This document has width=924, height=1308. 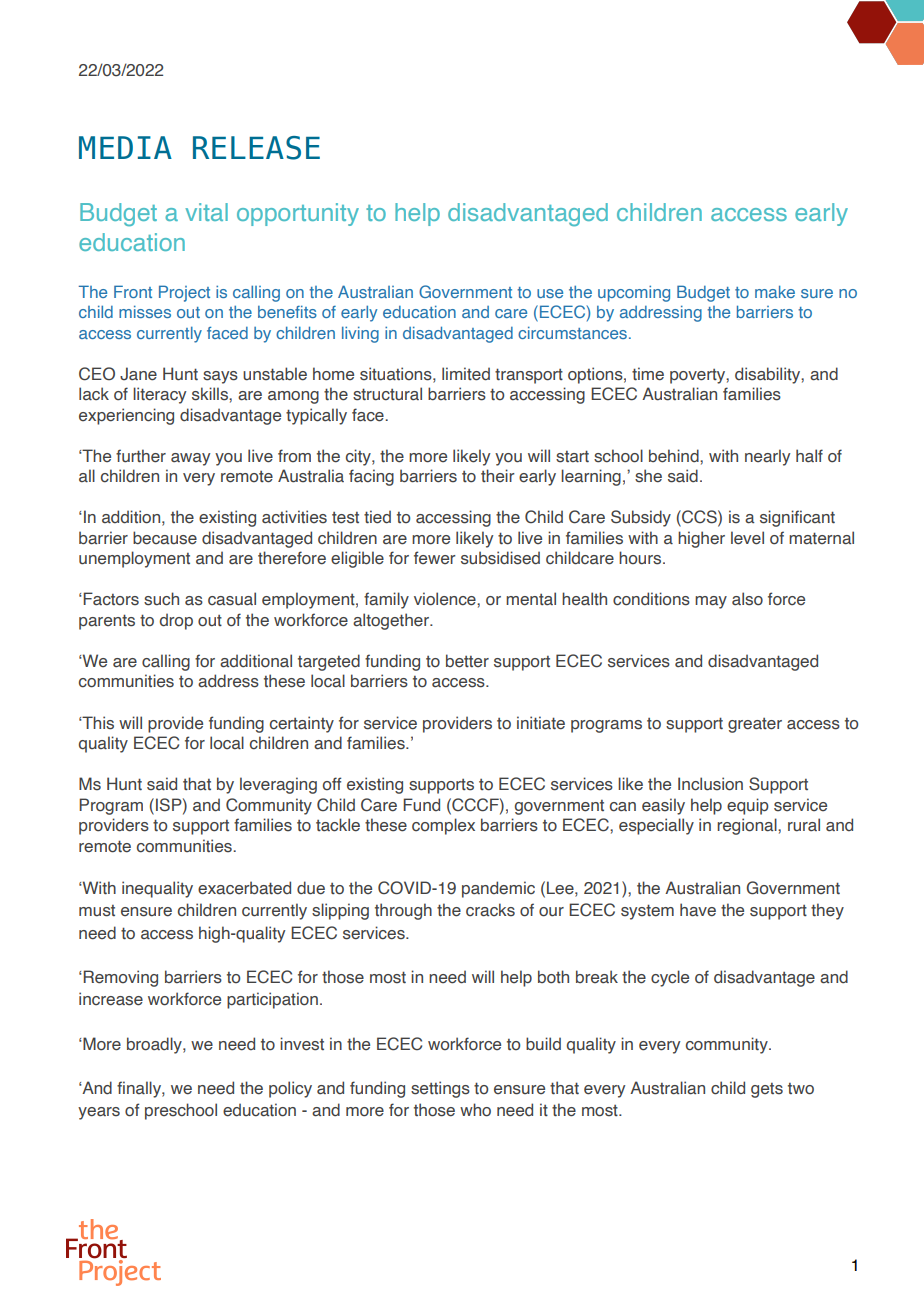 I want to click on vital, so click(x=206, y=212).
